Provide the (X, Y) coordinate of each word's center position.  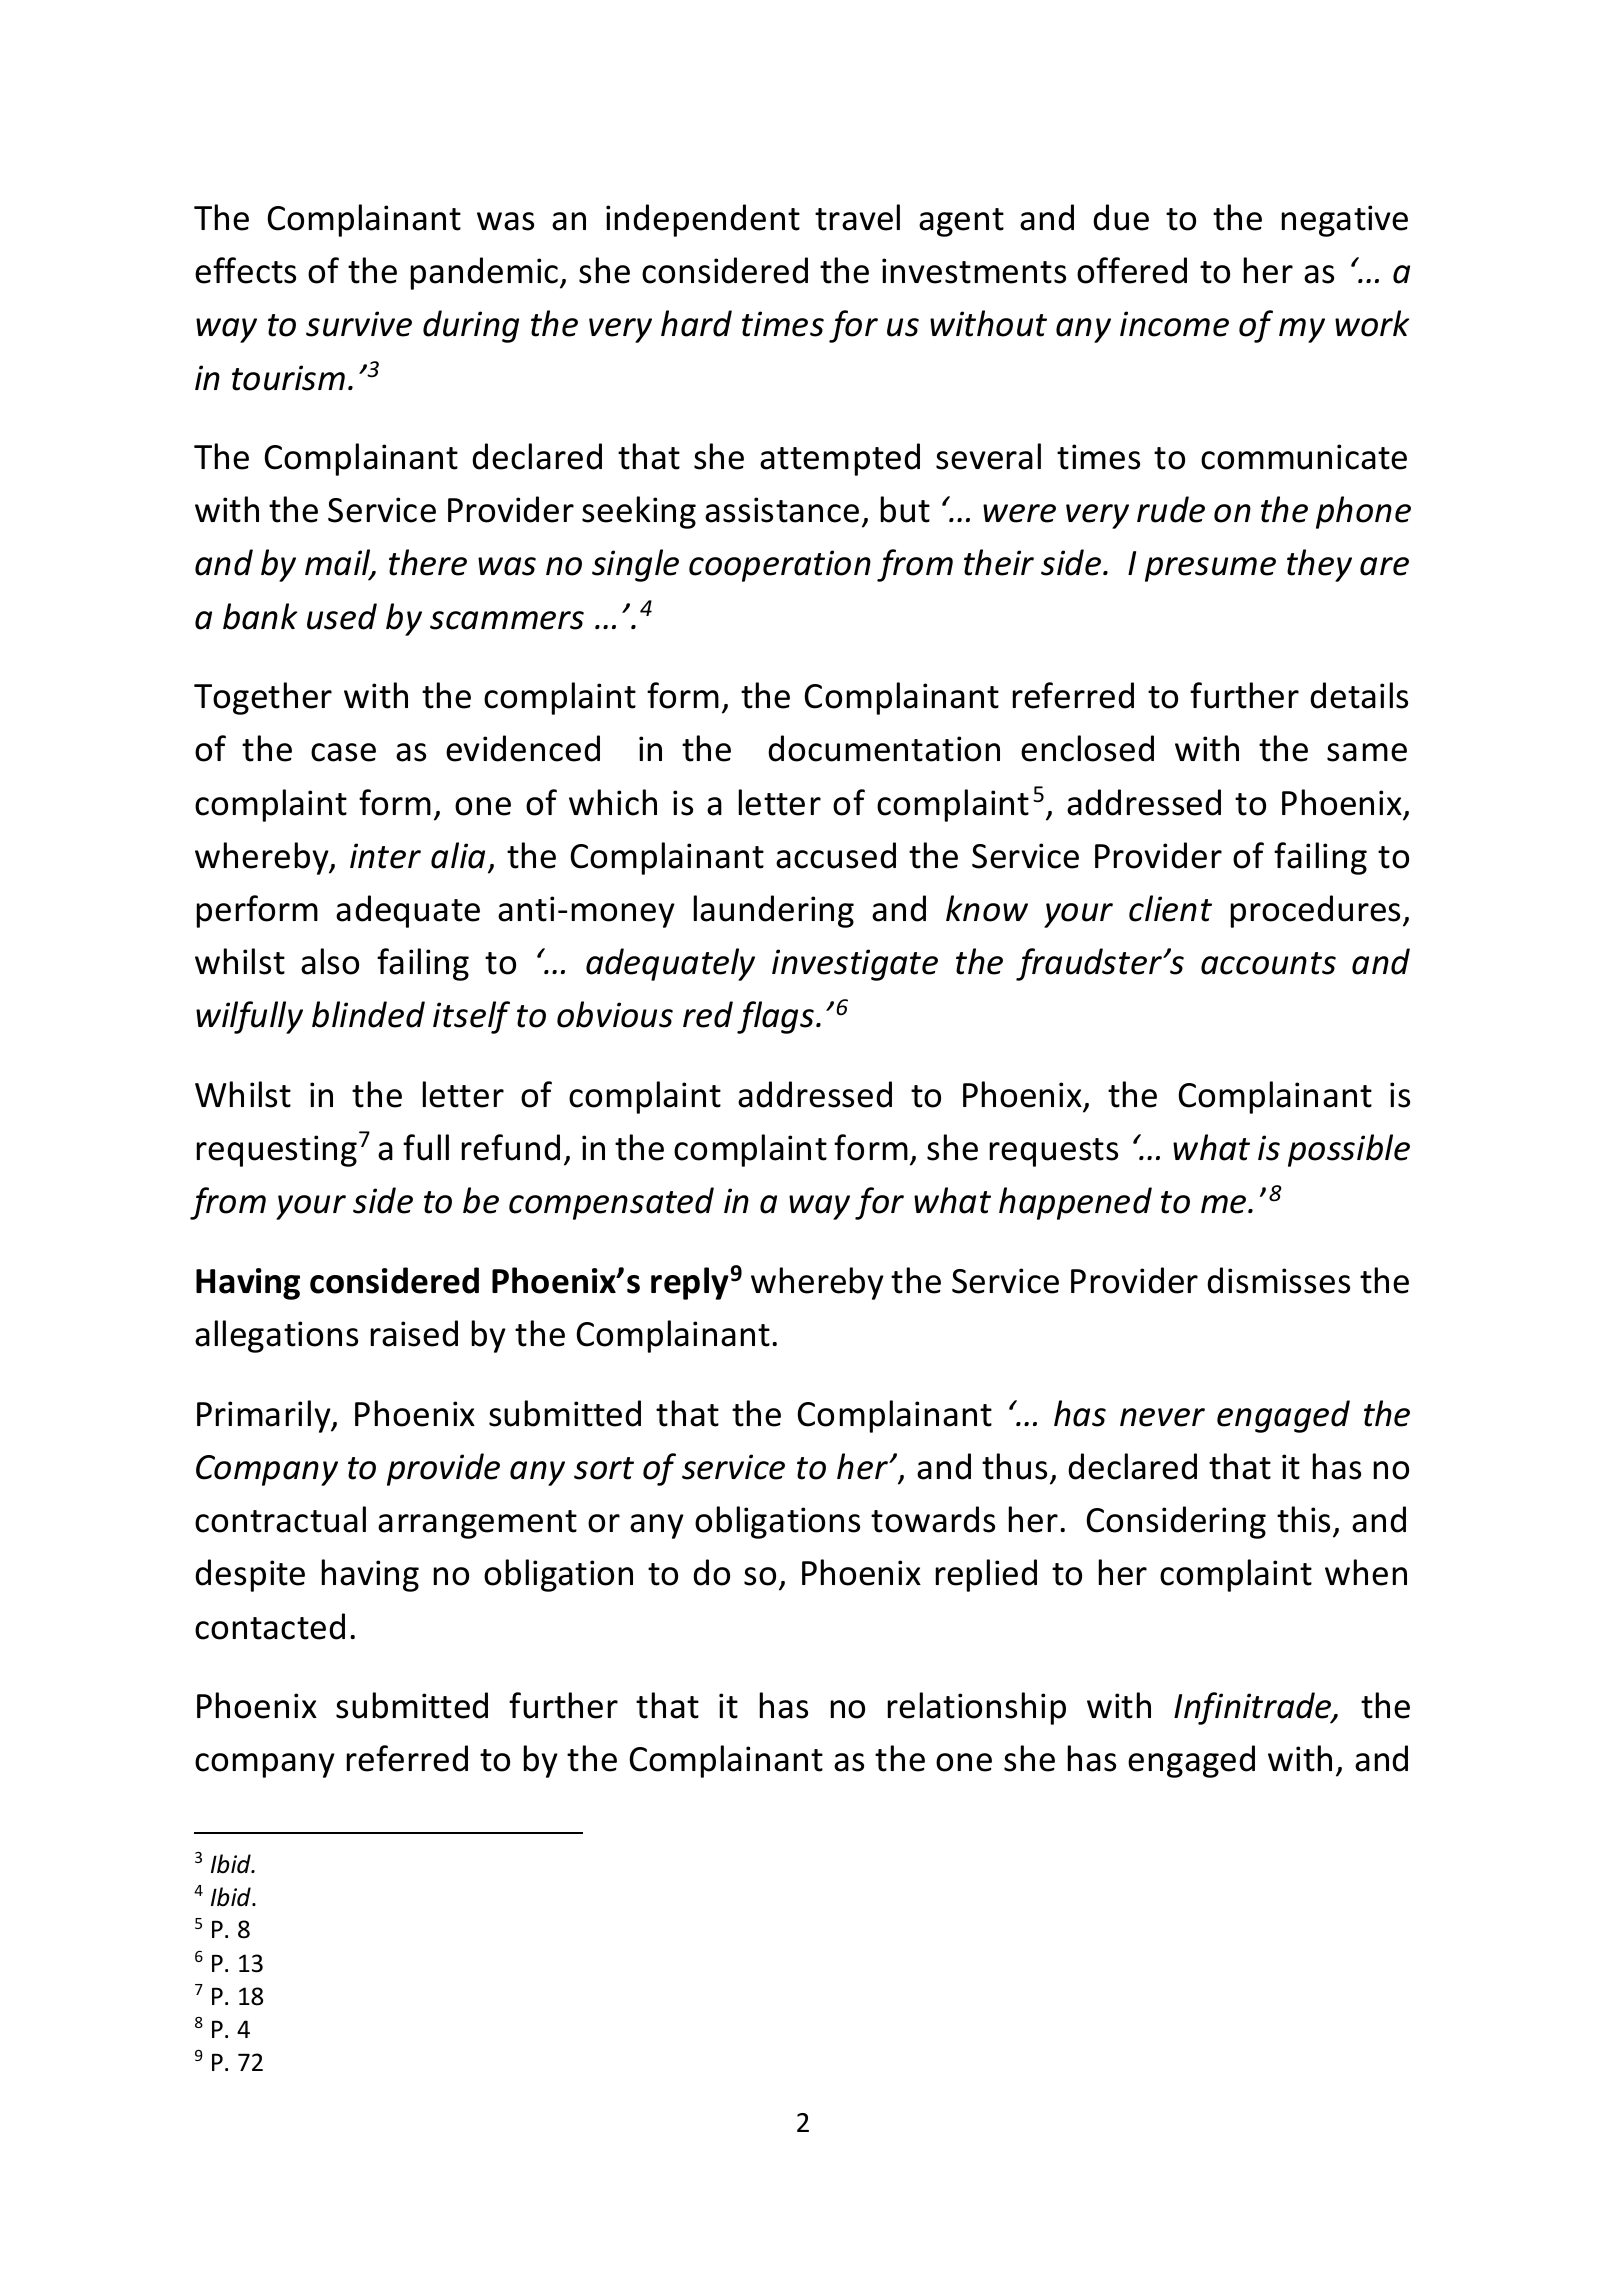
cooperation (780, 566)
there (428, 562)
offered (1132, 270)
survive (359, 324)
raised (414, 1333)
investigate (855, 965)
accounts (1268, 963)
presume (1210, 569)
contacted (270, 1626)
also (330, 961)
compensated (611, 1203)
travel (857, 217)
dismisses (1278, 1280)
